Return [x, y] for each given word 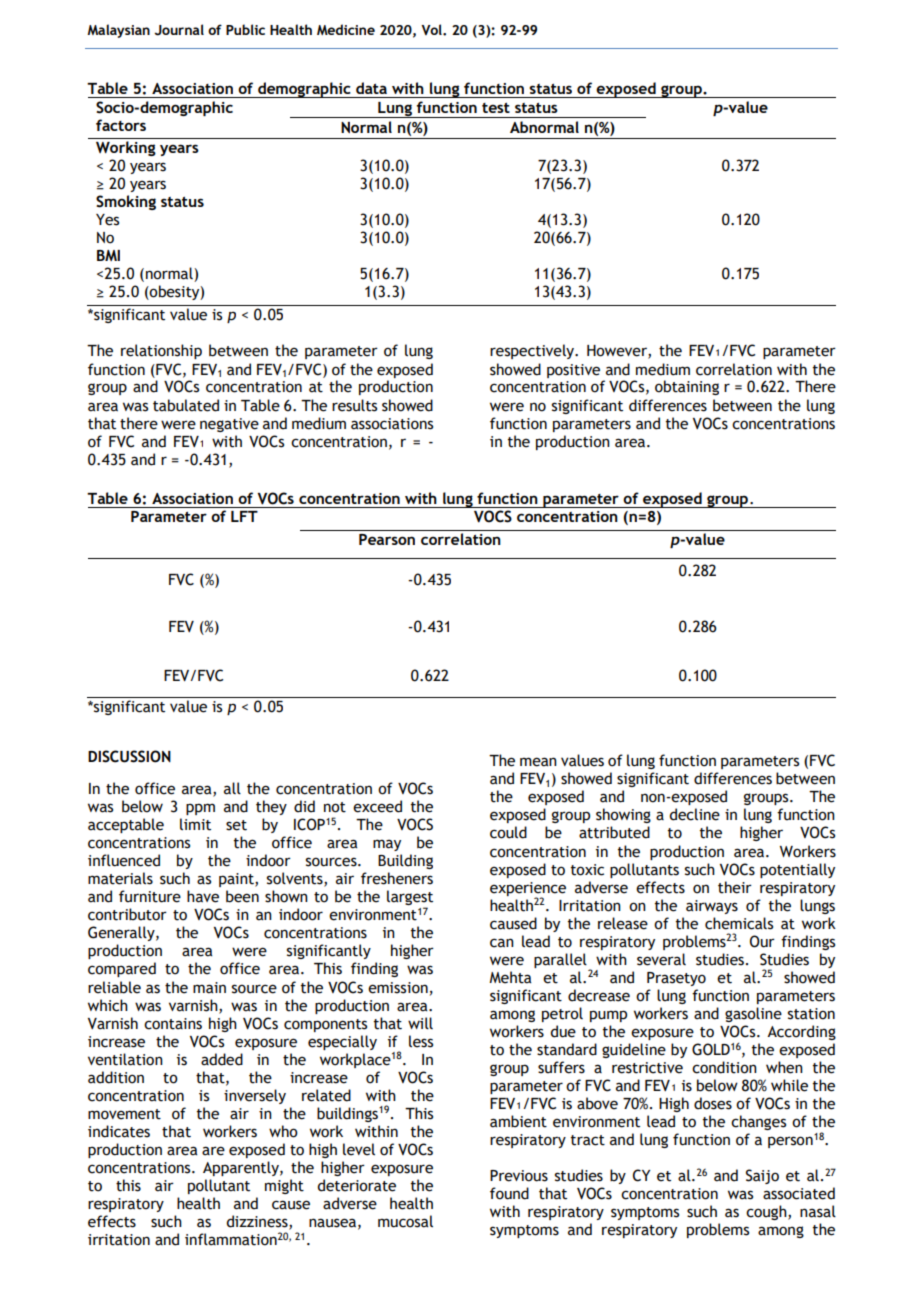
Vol [432, 29]
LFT [244, 516]
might [284, 1186]
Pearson [387, 539]
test [496, 108]
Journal [179, 30]
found [509, 1193]
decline [694, 814]
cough [767, 1212]
